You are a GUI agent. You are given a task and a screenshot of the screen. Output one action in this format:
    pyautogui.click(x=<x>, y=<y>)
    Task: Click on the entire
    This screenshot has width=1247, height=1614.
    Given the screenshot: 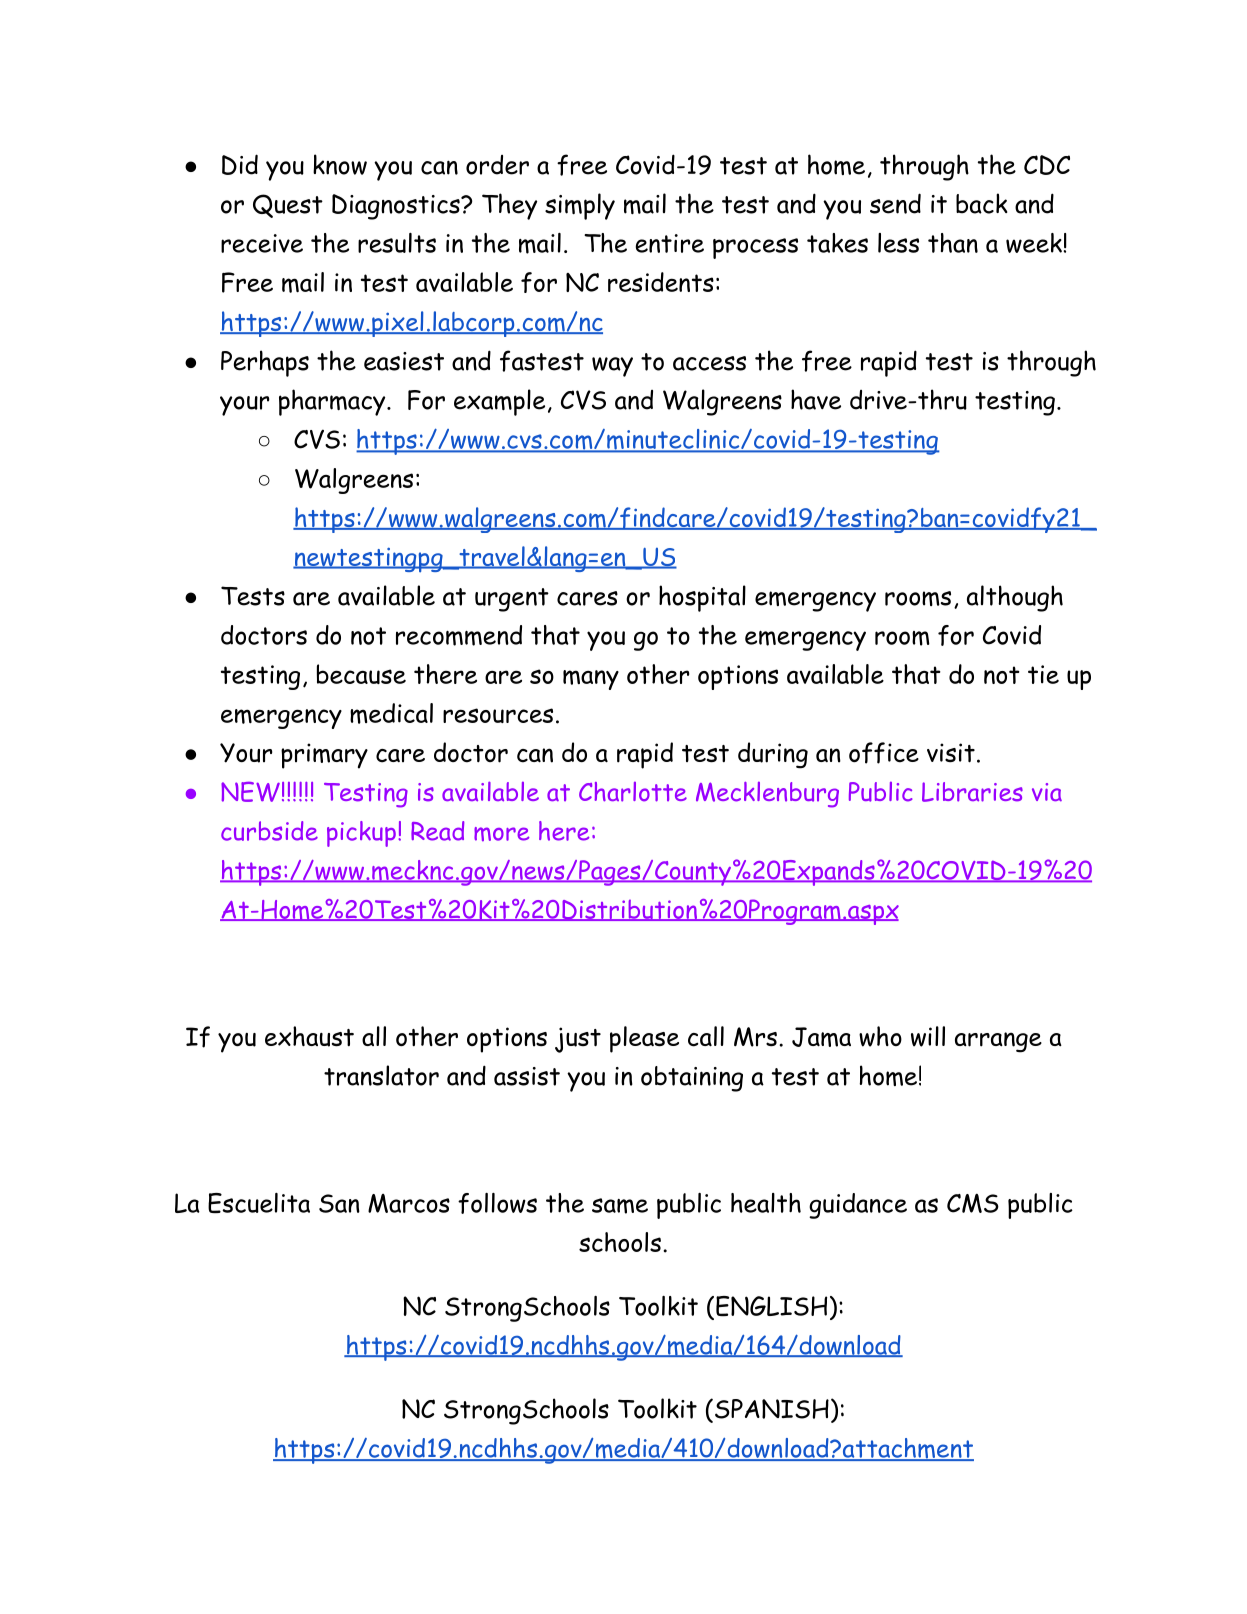 What is the action you would take?
    pyautogui.click(x=670, y=243)
